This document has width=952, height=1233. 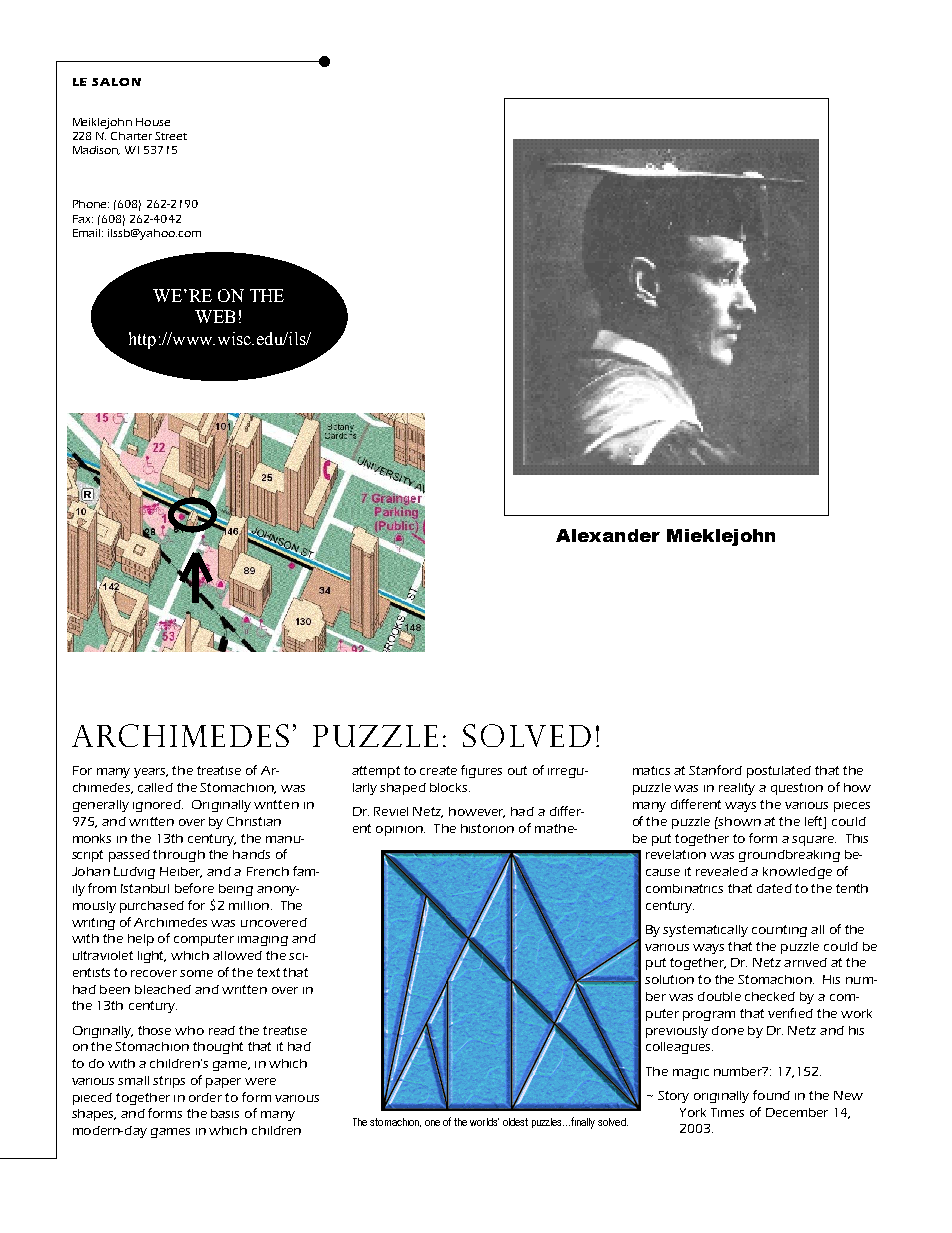 I want to click on Street, so click(x=171, y=136).
